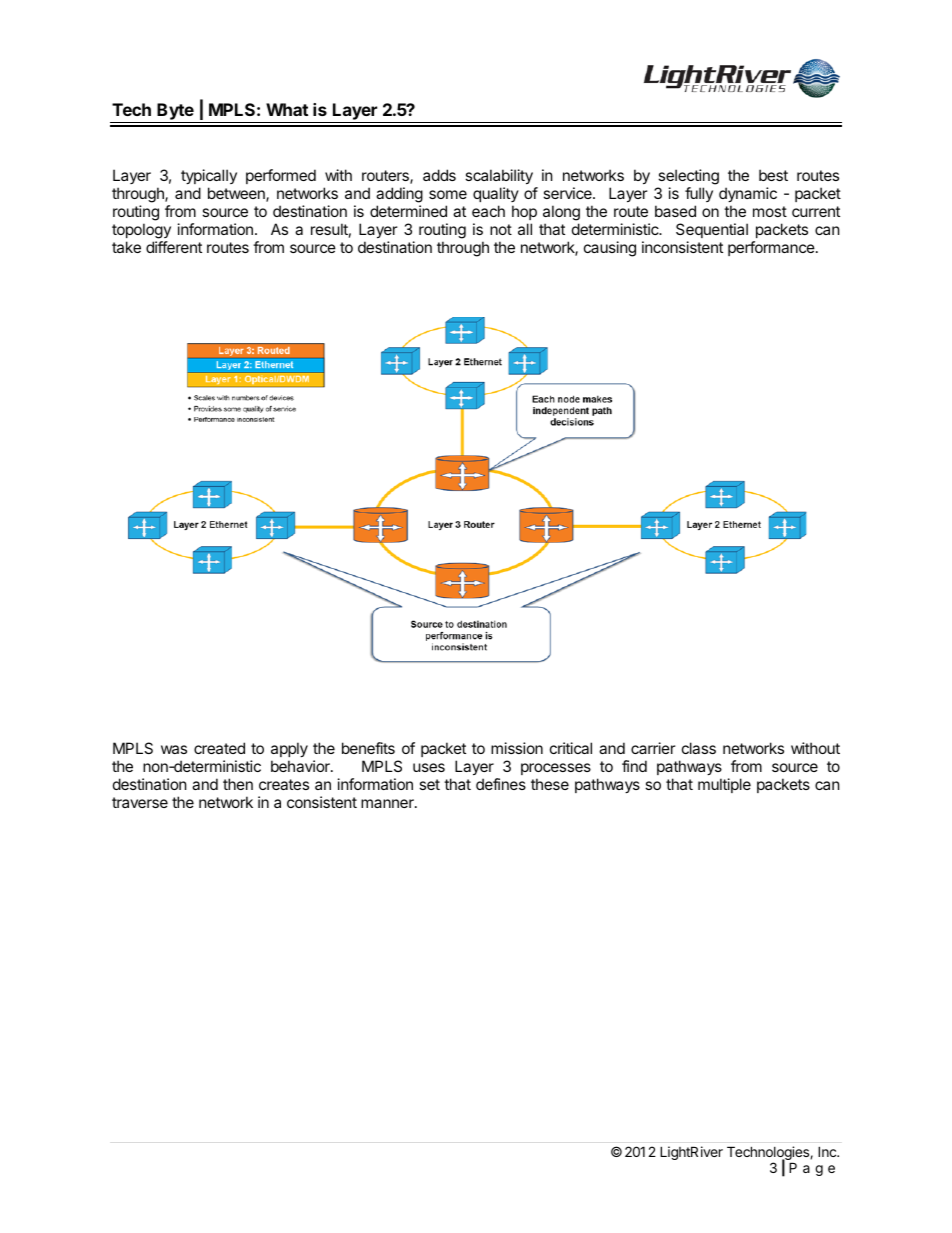 The image size is (952, 1233). I want to click on defines, so click(501, 784).
